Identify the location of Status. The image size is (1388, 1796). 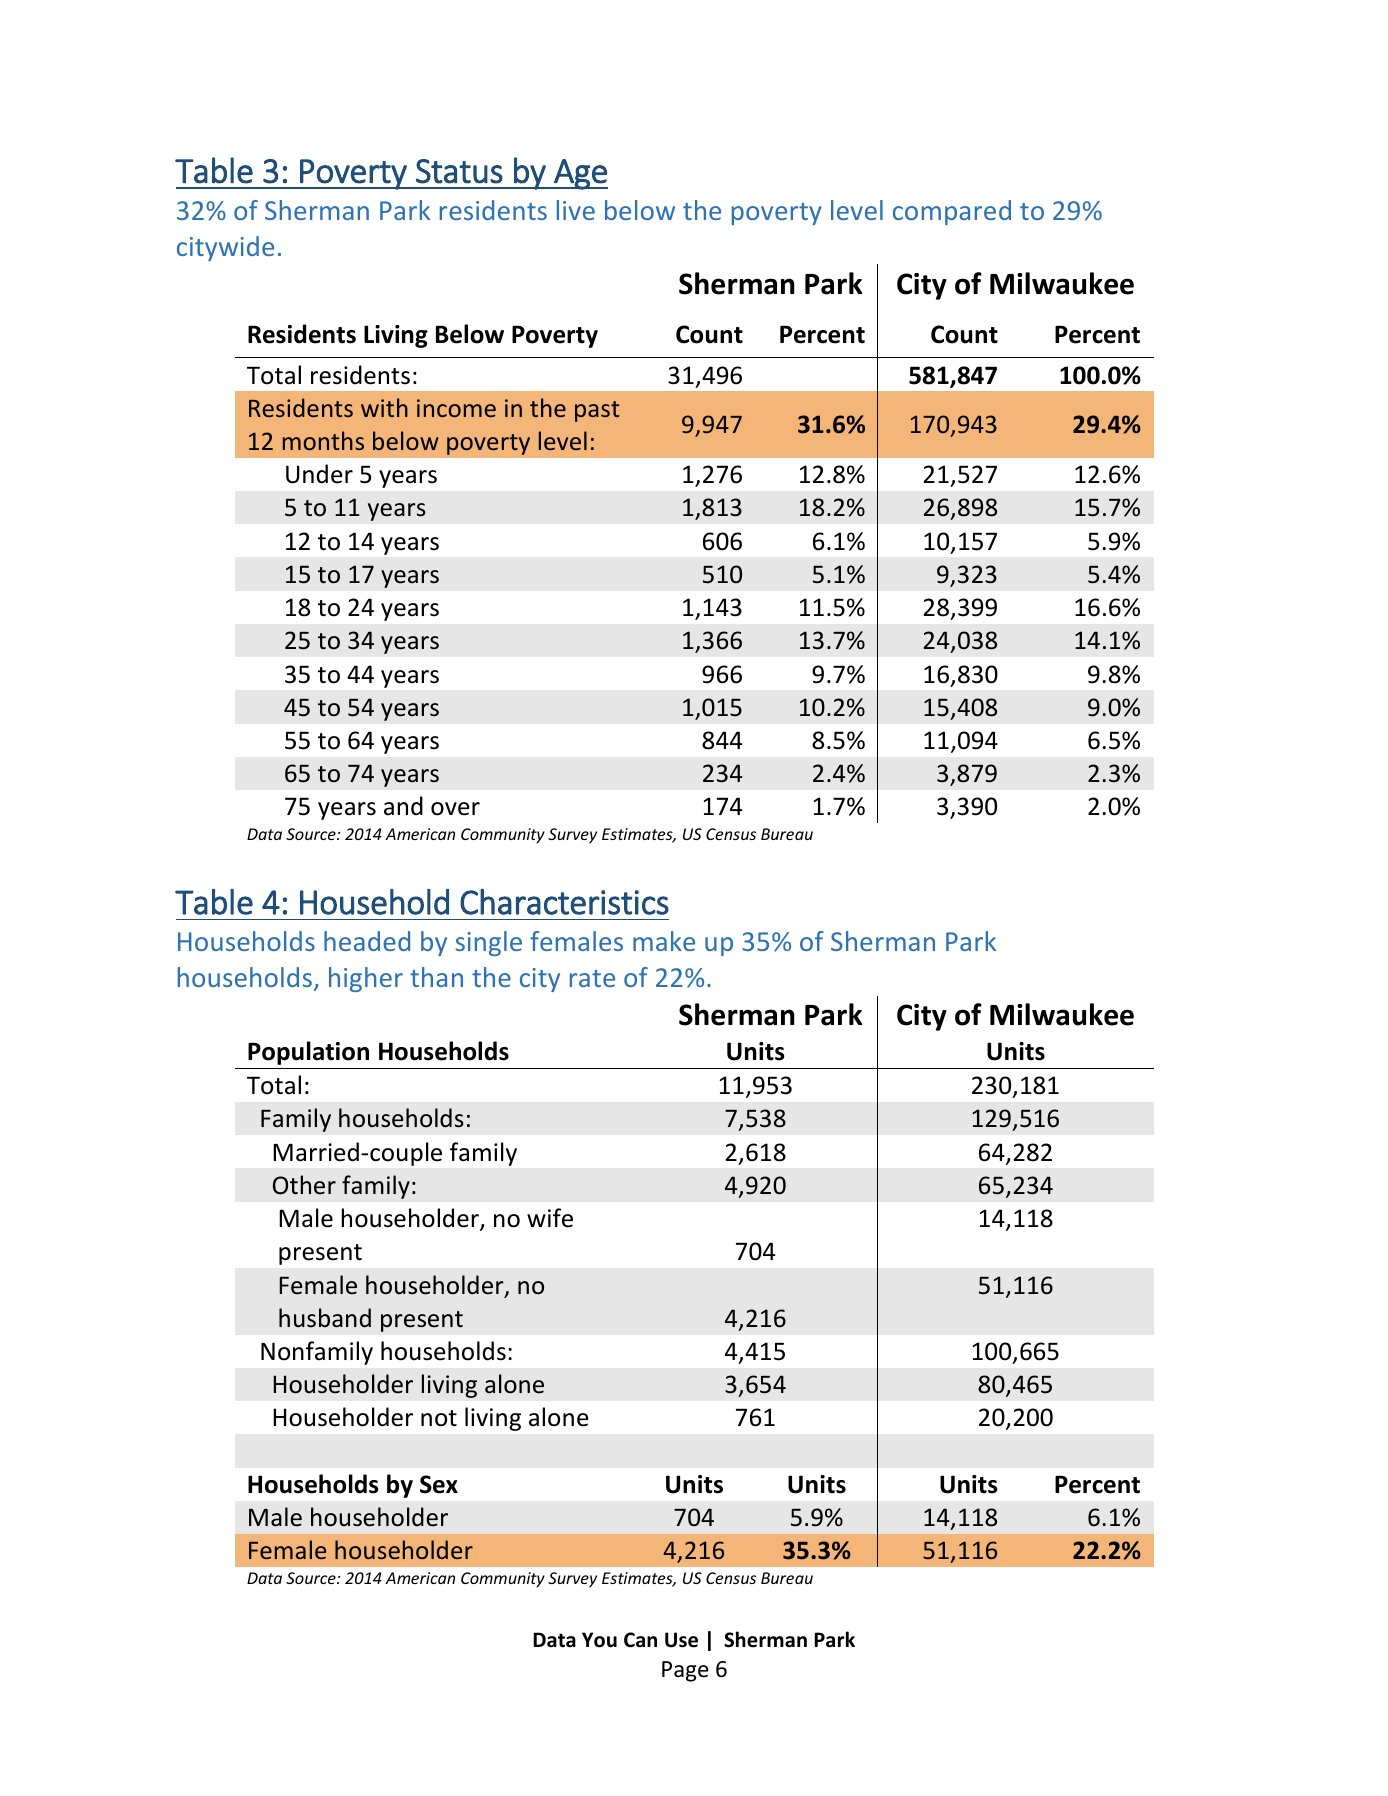
(459, 171).
